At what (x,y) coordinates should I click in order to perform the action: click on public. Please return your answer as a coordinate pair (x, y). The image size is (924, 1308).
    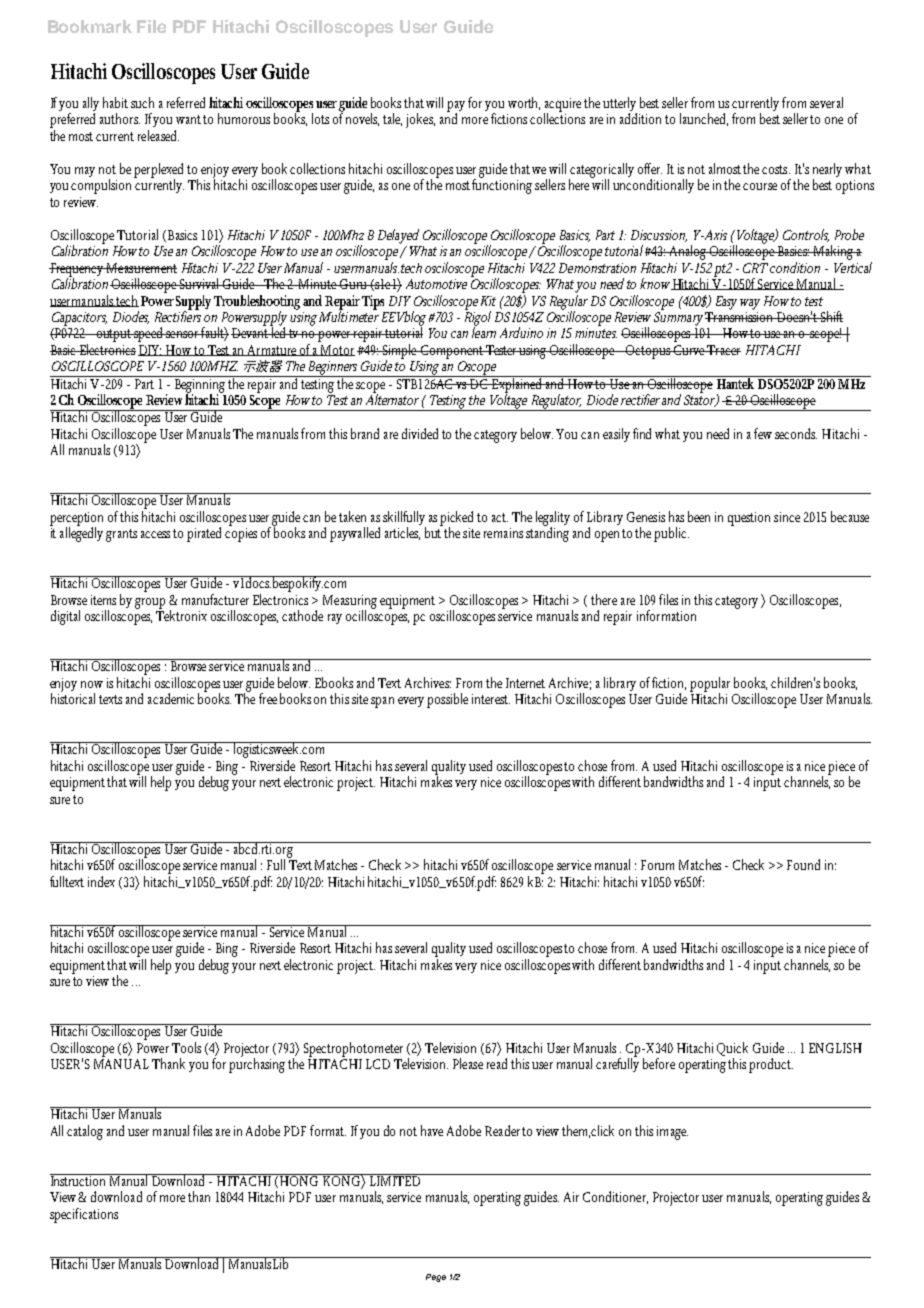
    Looking at the image, I should click on (671, 534).
